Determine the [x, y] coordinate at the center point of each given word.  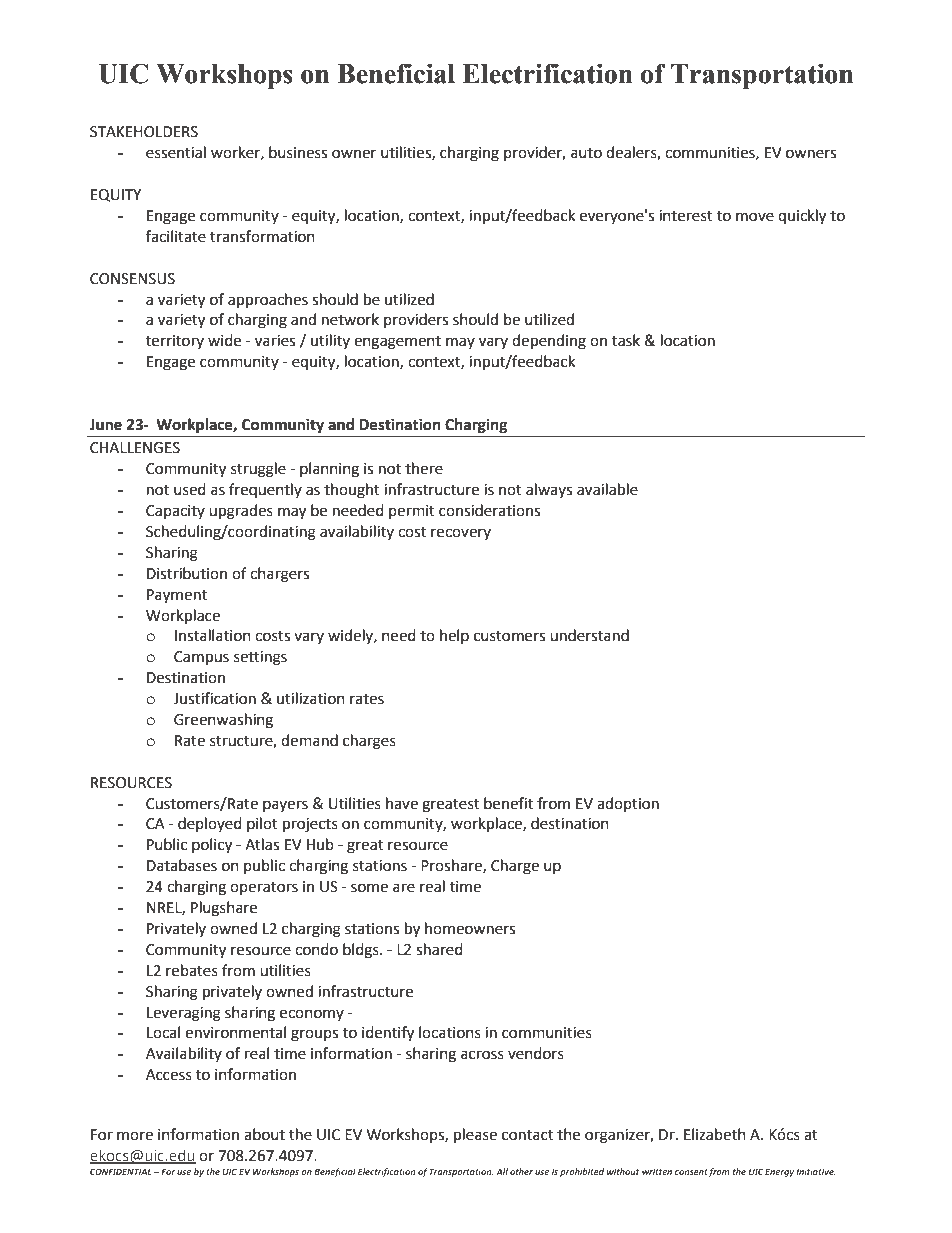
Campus [201, 658]
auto [586, 153]
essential [176, 152]
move [755, 217]
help [454, 636]
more [135, 1136]
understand [589, 635]
